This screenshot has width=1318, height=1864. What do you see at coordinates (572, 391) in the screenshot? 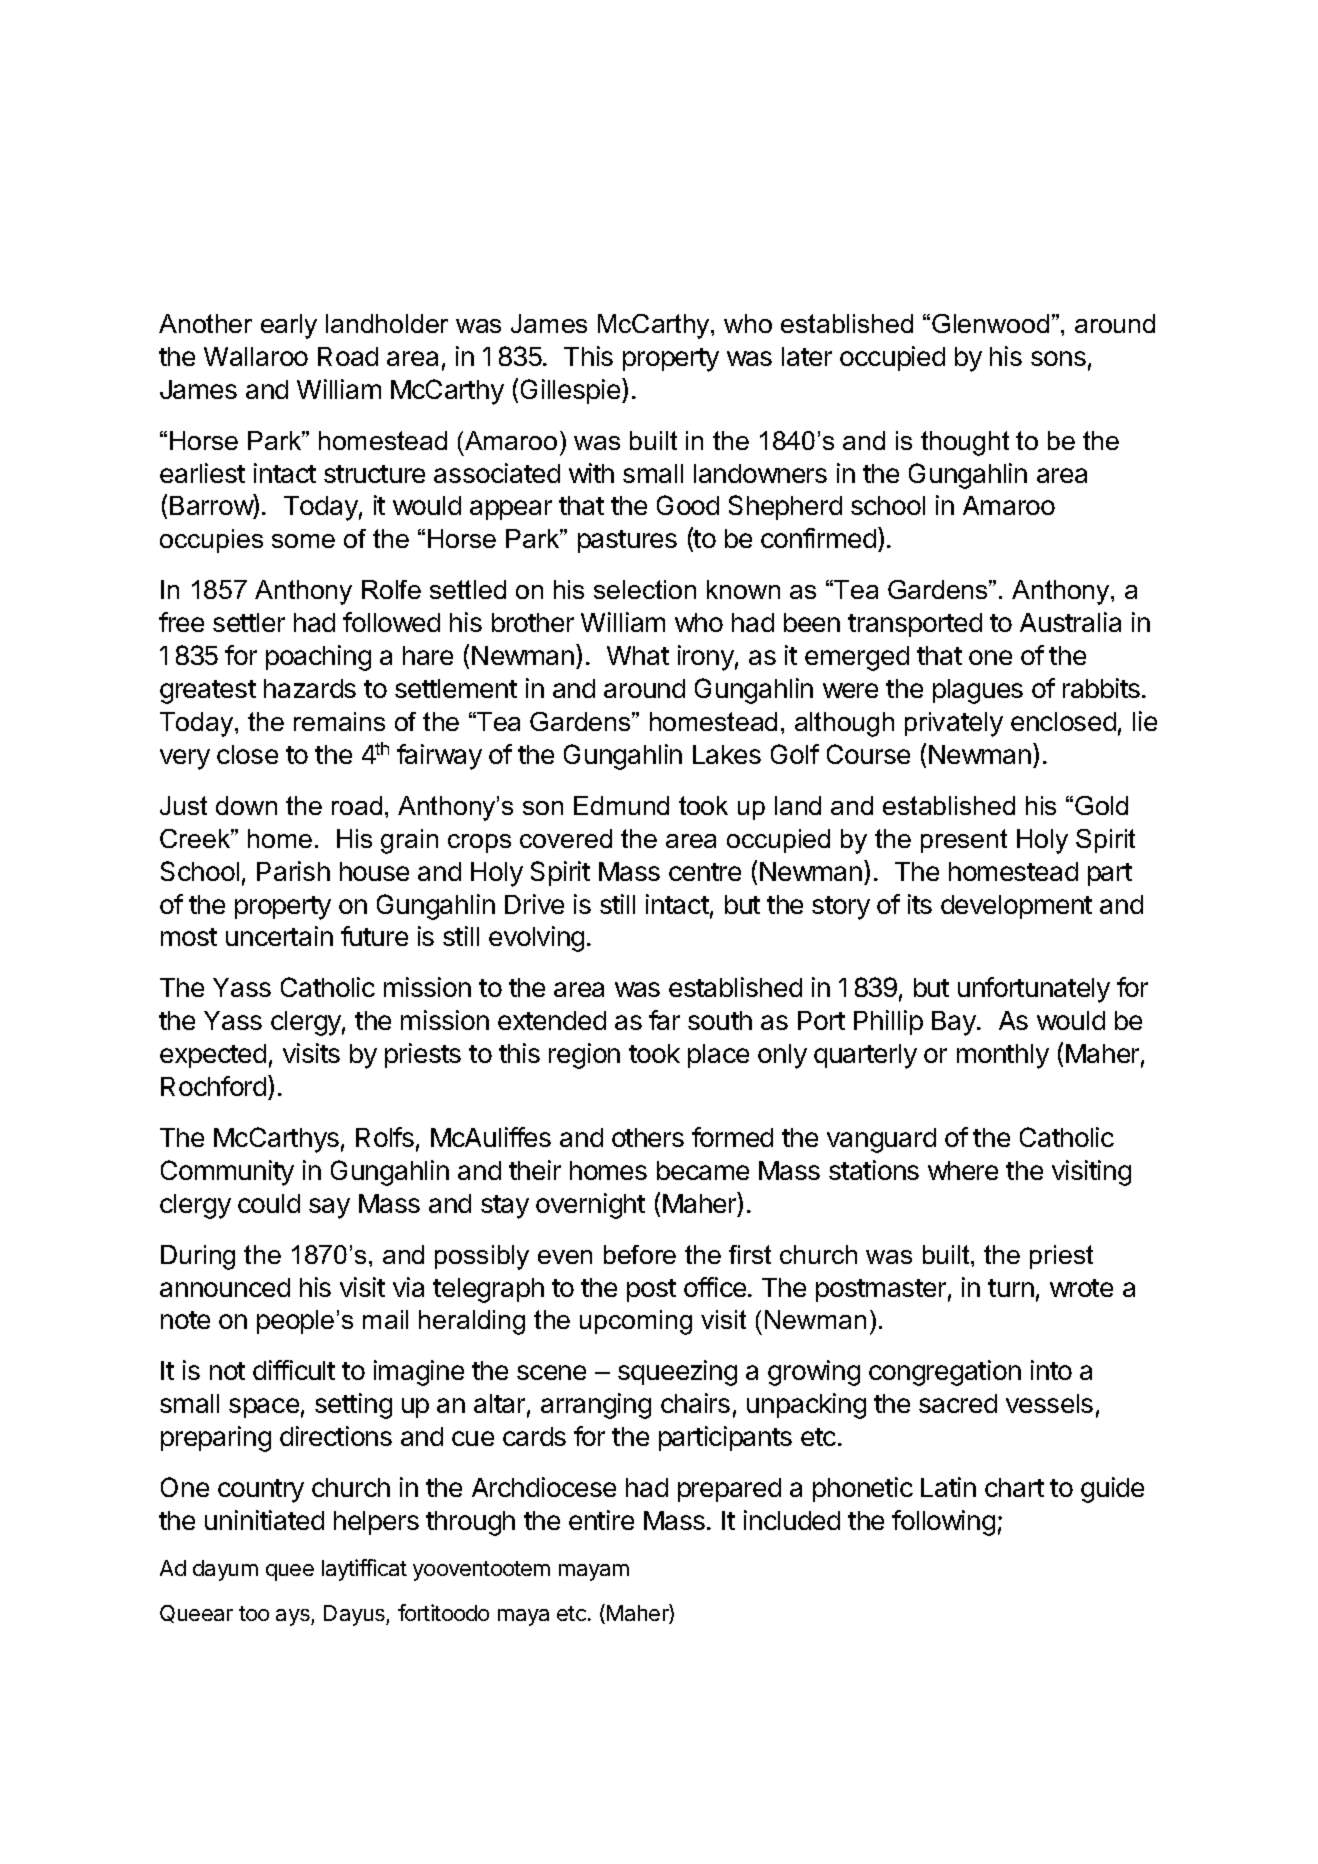
I see `Gillespie` at bounding box center [572, 391].
